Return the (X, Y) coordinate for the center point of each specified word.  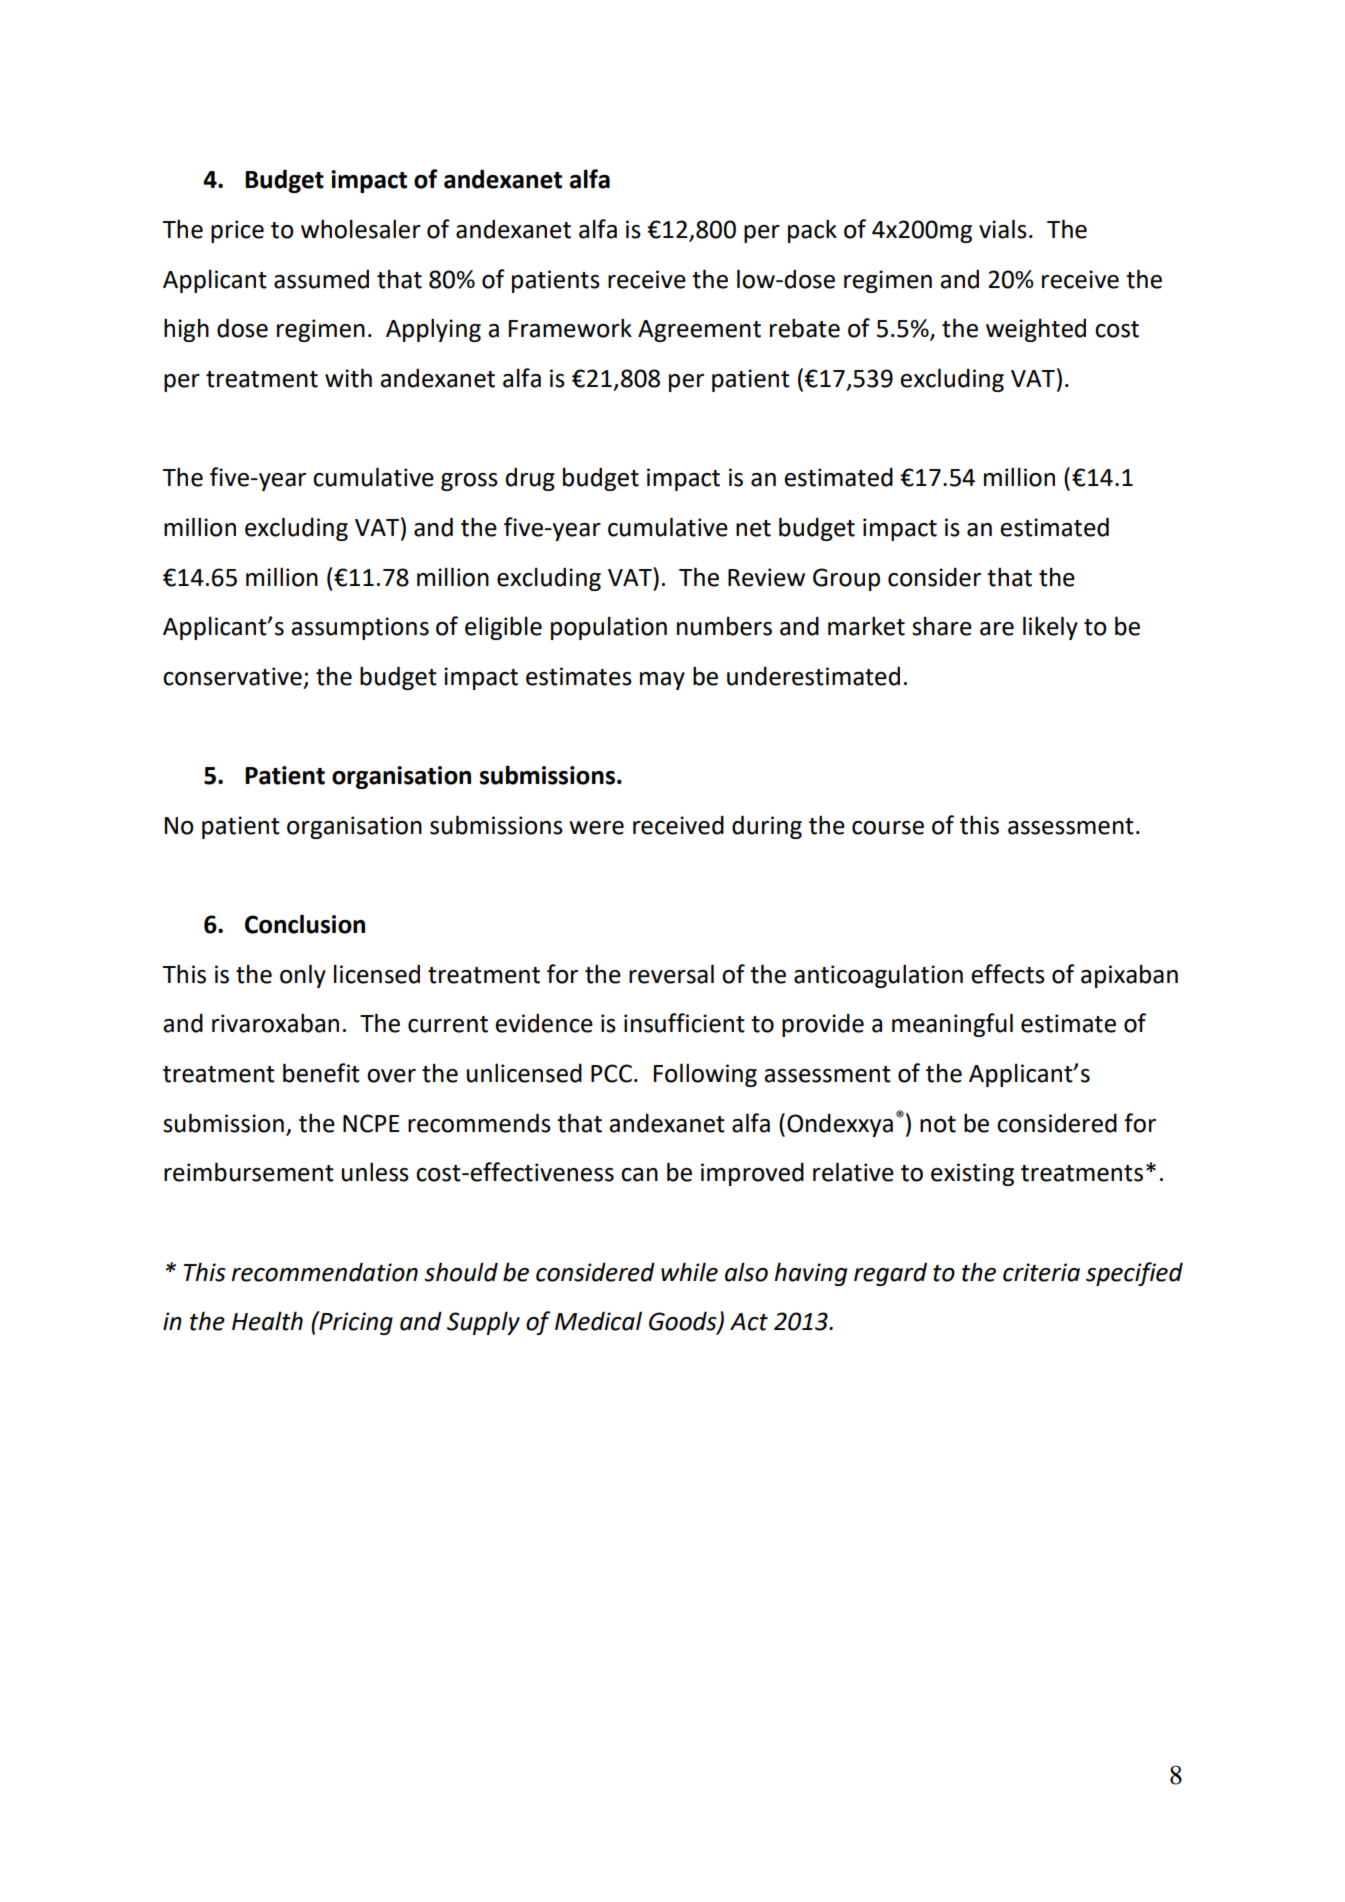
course (888, 828)
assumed (321, 279)
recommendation (325, 1272)
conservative (232, 676)
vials (1003, 229)
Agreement (699, 331)
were (596, 828)
